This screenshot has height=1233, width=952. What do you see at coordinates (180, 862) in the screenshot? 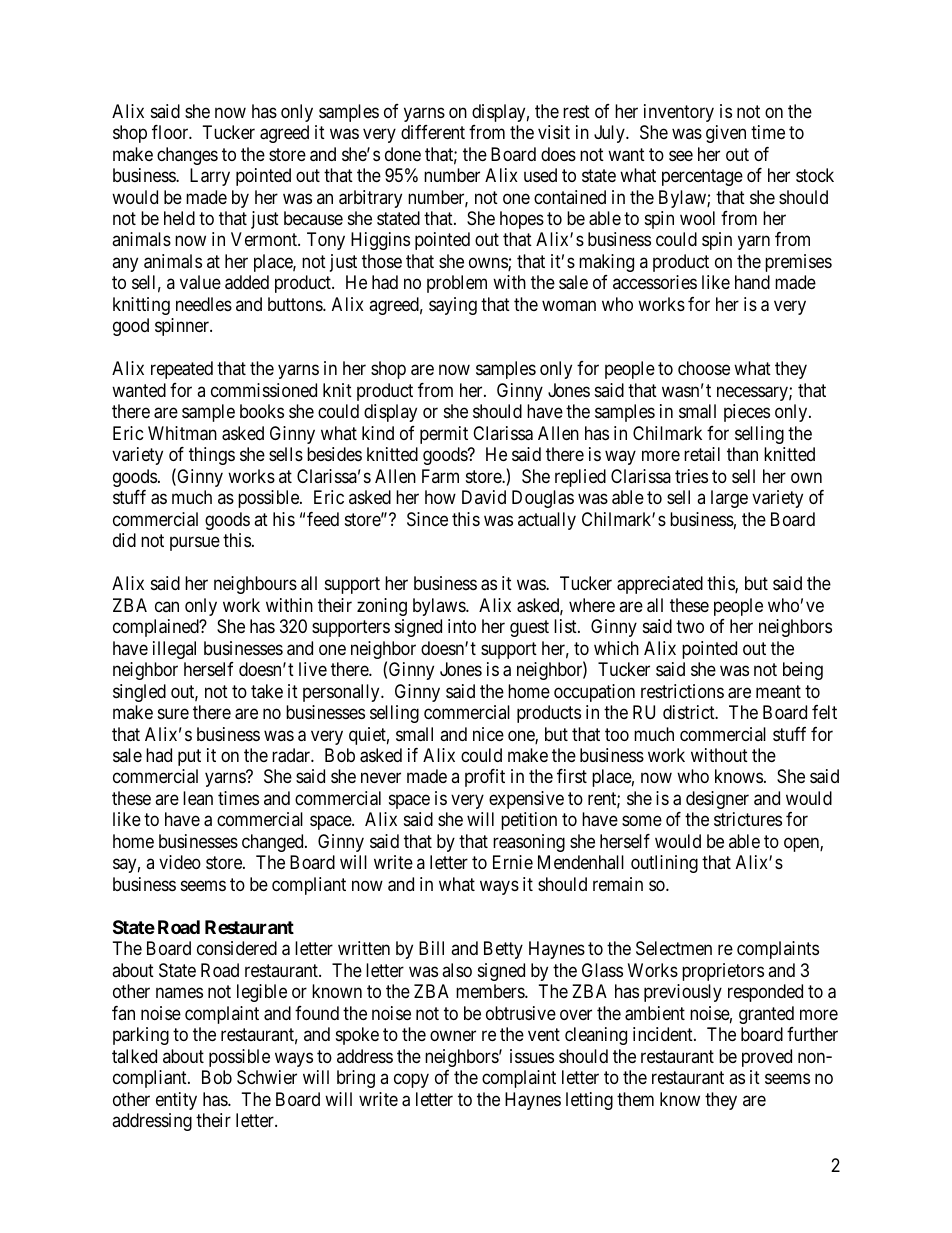
I see `video` at bounding box center [180, 862].
